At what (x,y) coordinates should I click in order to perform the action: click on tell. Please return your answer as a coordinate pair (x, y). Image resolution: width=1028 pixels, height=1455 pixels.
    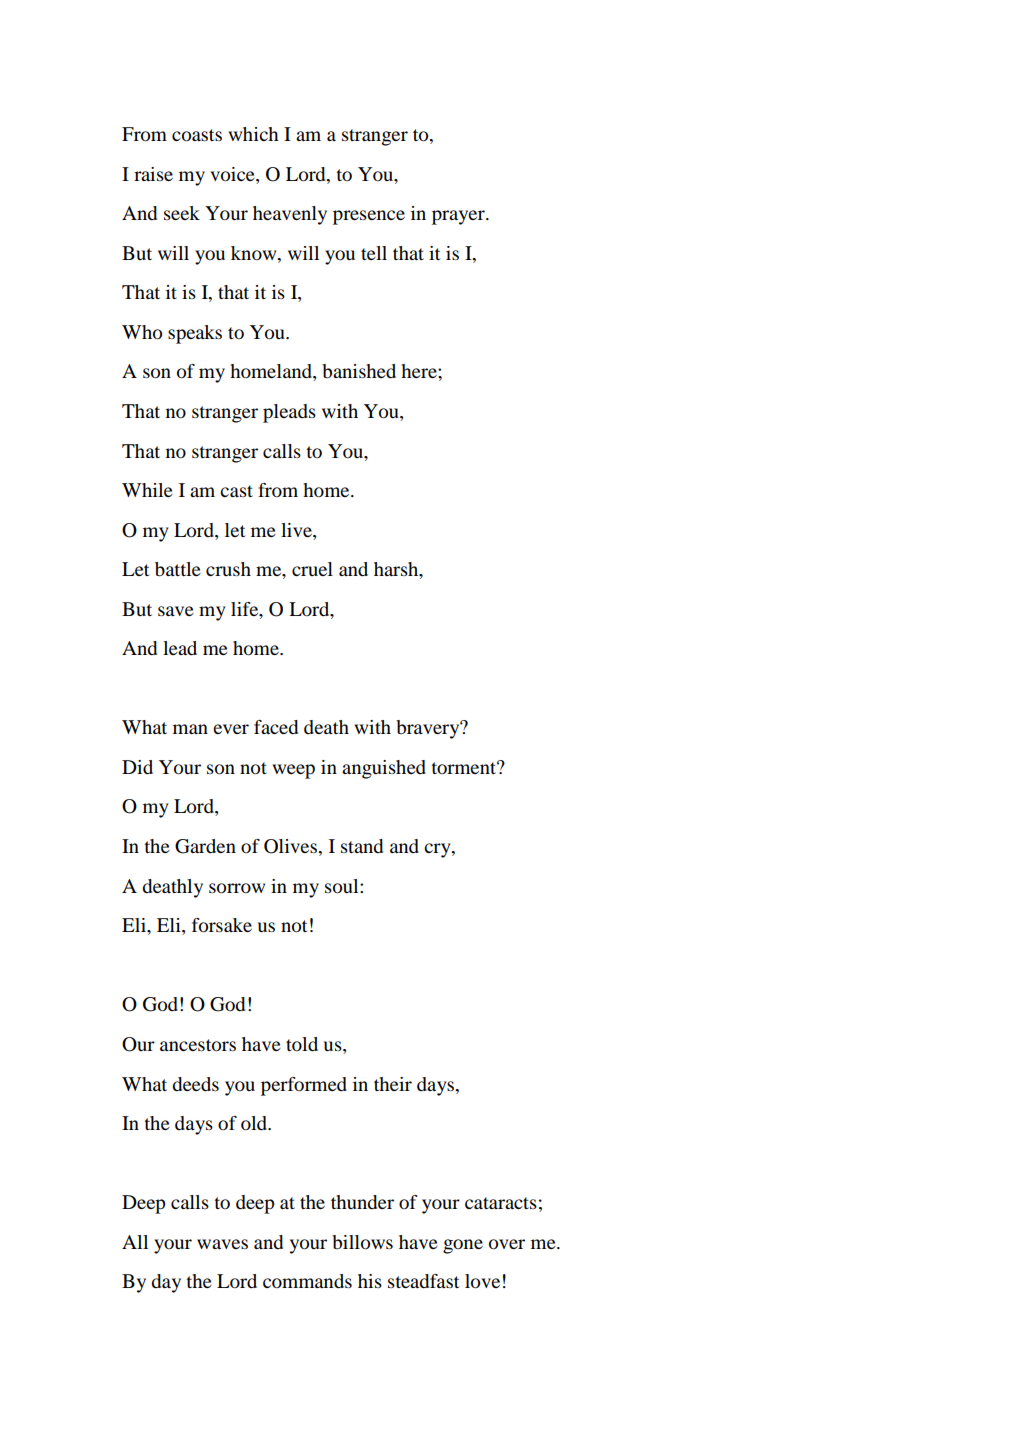
    Looking at the image, I should click on (374, 253).
